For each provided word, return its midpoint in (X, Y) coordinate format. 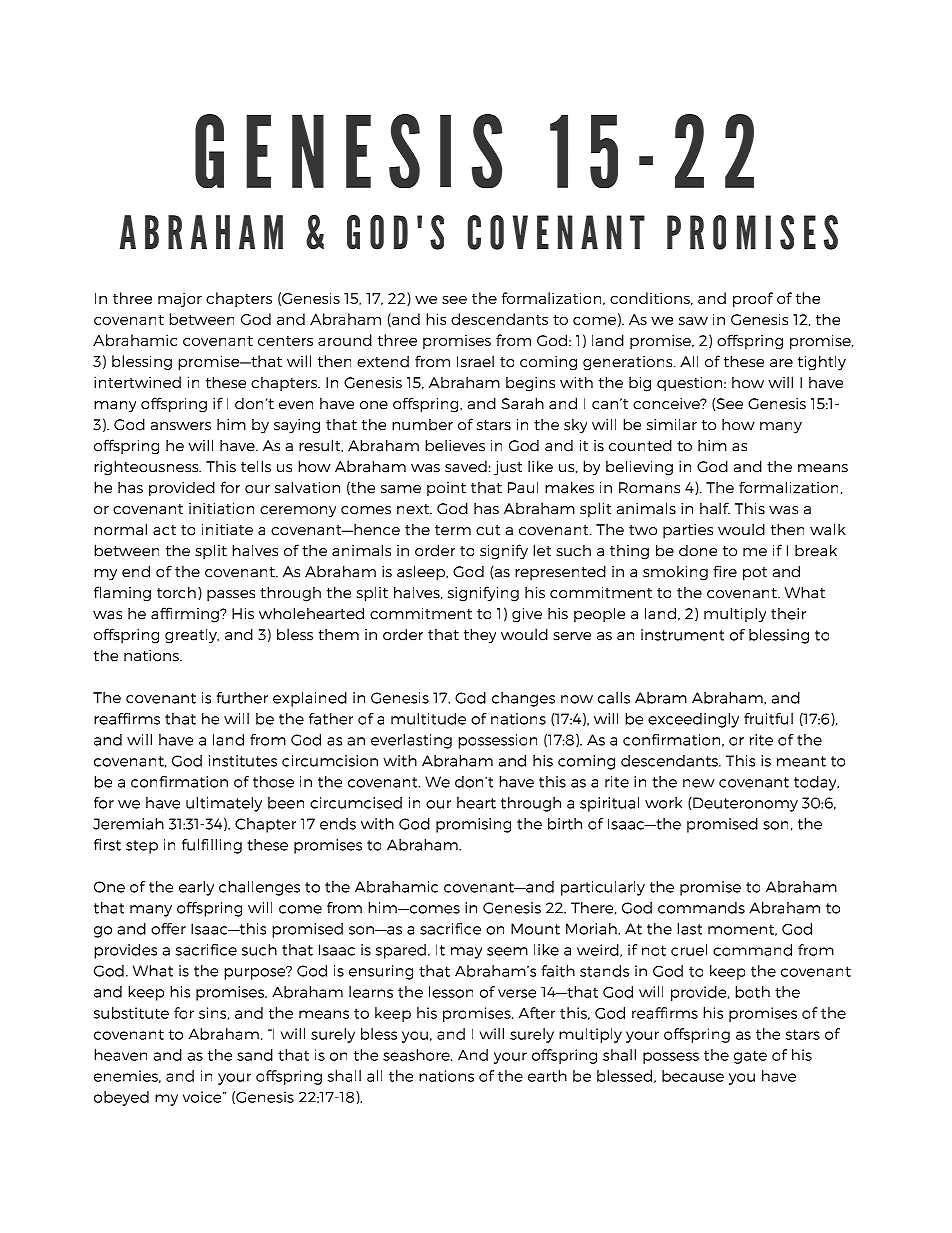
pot (755, 574)
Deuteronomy (744, 804)
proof (753, 299)
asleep (422, 573)
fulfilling (212, 846)
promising (473, 825)
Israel (475, 361)
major (180, 299)
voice (203, 1097)
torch (176, 592)
